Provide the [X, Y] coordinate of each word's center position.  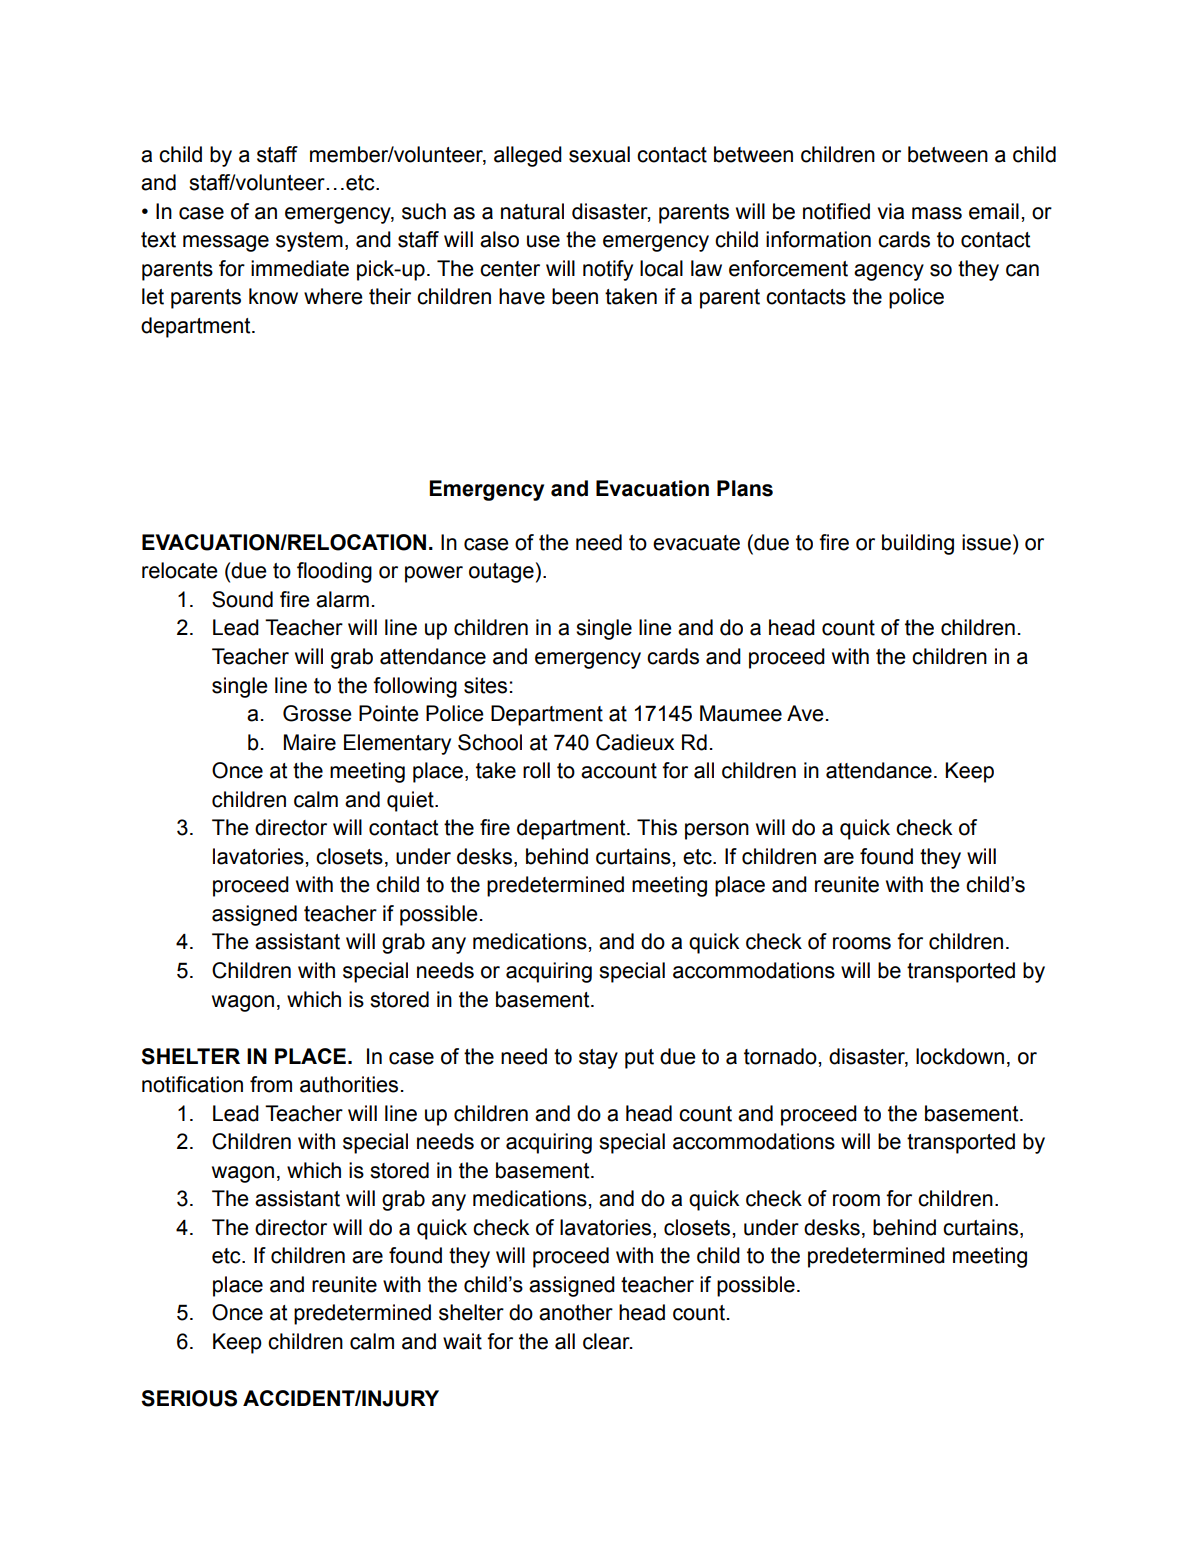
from [271, 1084]
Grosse [317, 713]
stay [598, 1059]
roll [536, 770]
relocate [180, 570]
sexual [599, 154]
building [918, 544]
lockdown [960, 1056]
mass [937, 213]
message [226, 243]
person [717, 831]
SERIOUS [189, 1398]
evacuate [696, 543]
